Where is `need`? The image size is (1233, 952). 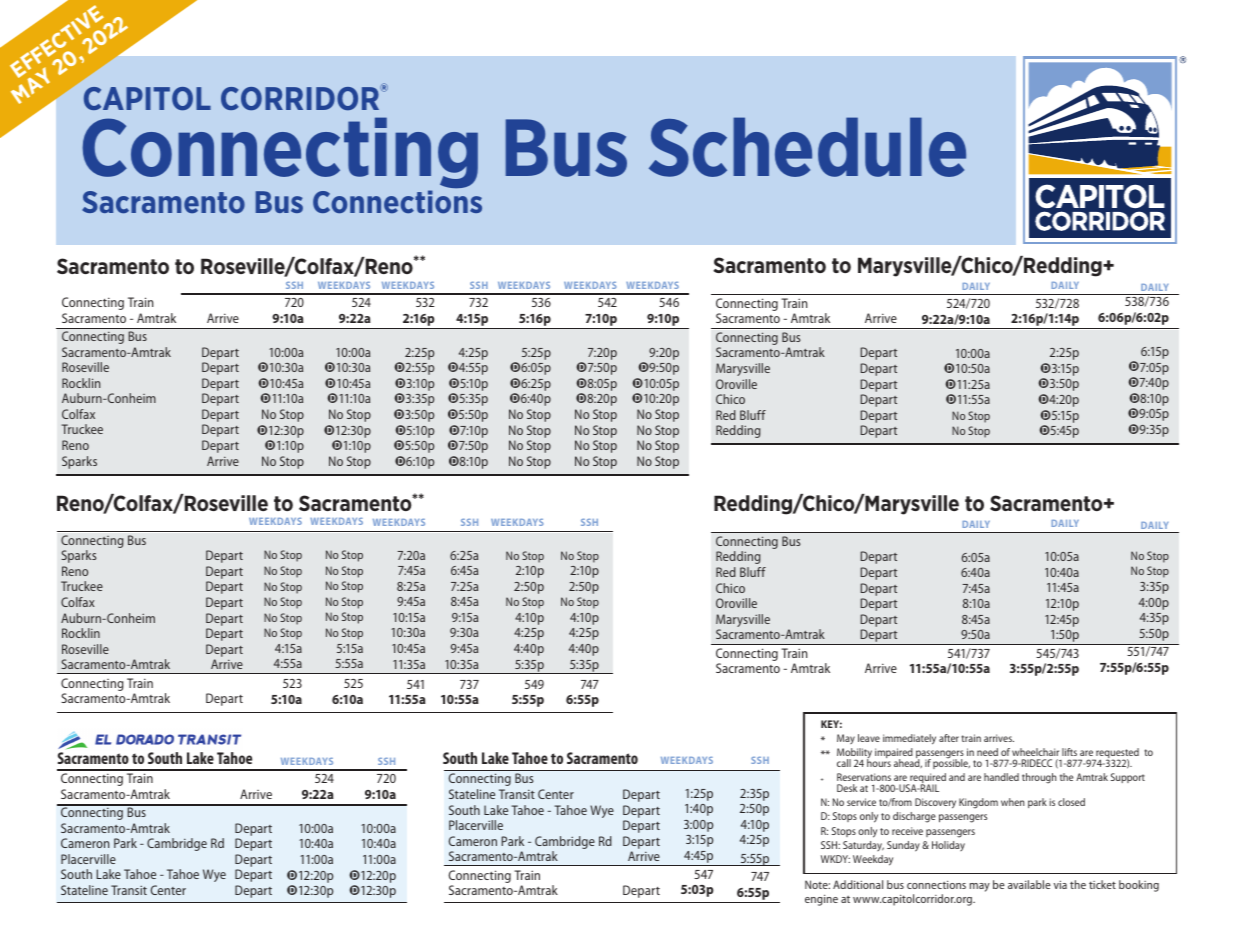 need is located at coordinates (987, 752).
